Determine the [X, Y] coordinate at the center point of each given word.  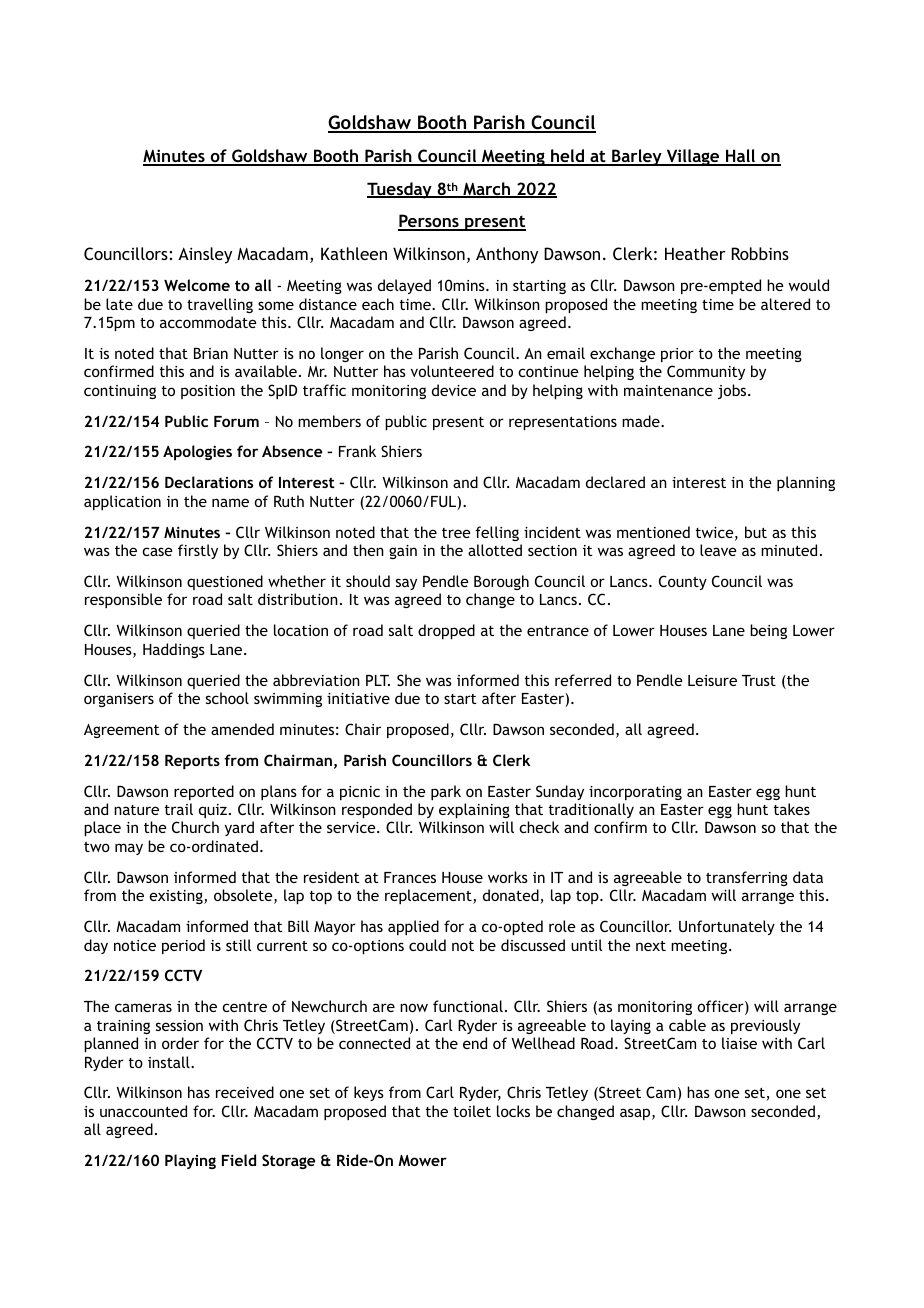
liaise [739, 1043]
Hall [741, 157]
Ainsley [205, 255]
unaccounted [143, 1111]
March [487, 190]
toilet [472, 1111]
